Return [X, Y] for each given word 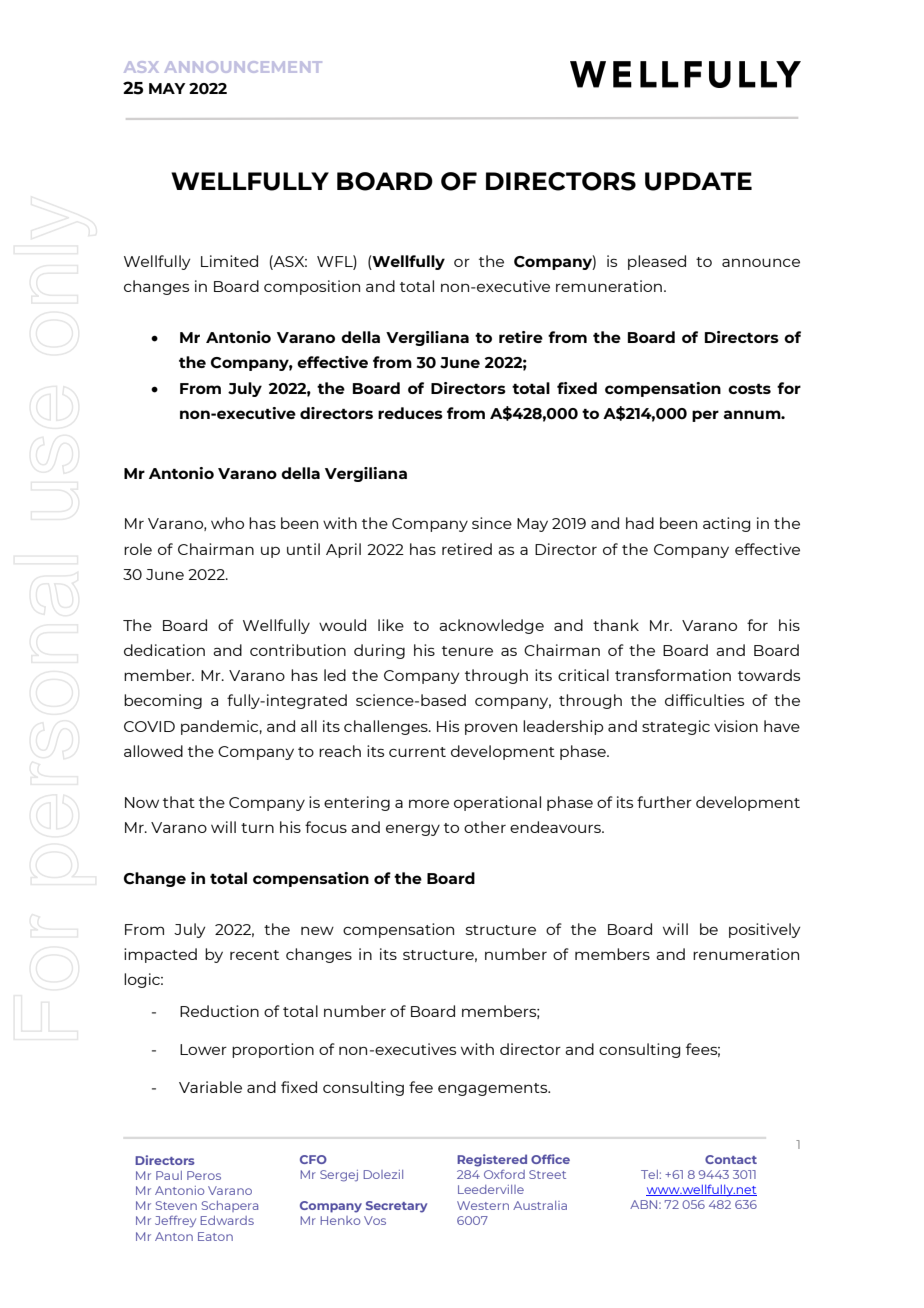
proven [491, 729]
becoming [163, 701]
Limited [229, 261]
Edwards [227, 1220]
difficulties [704, 700]
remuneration [609, 286]
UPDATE [698, 181]
